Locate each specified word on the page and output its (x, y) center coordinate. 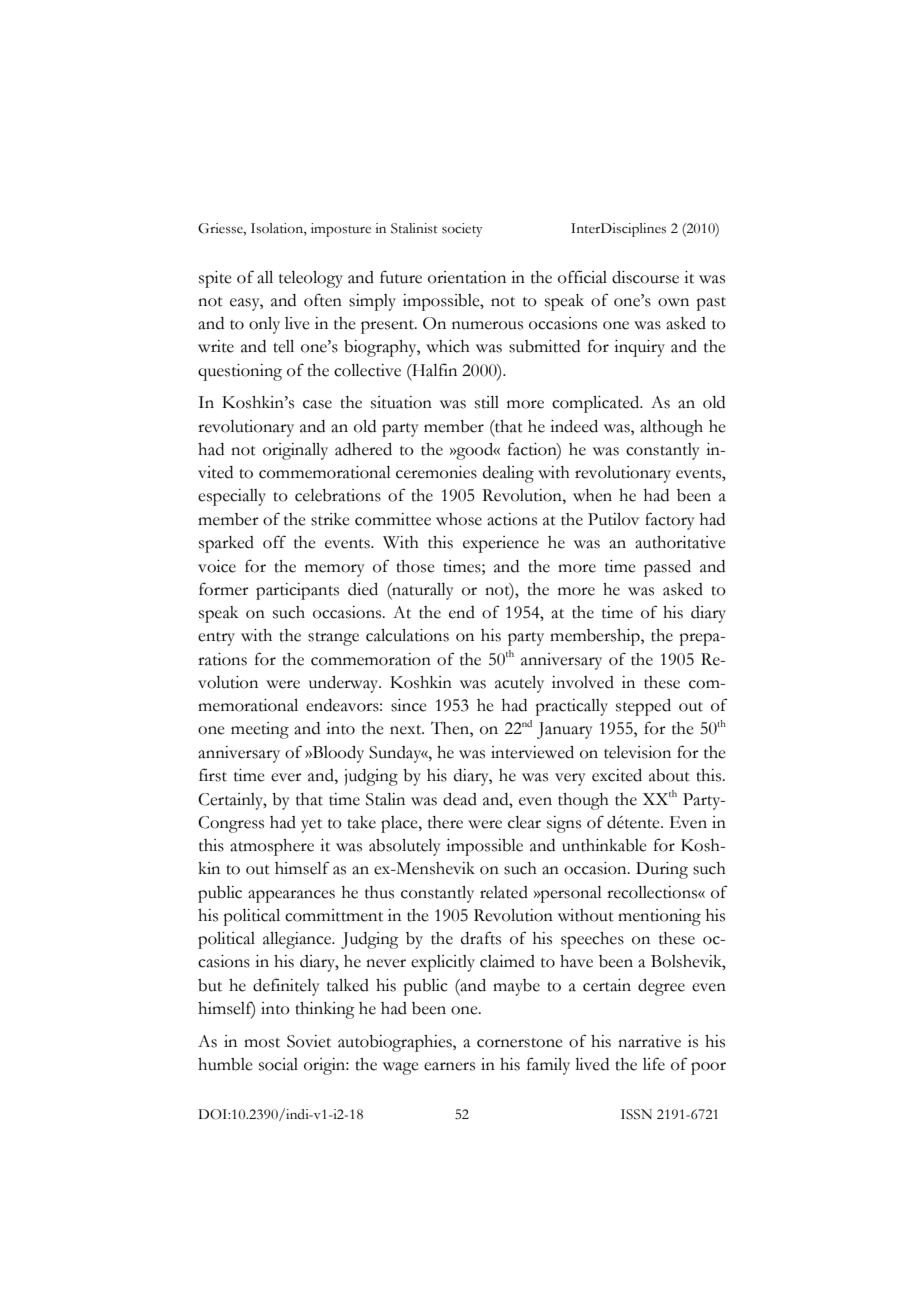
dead (460, 799)
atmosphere (272, 847)
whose (459, 519)
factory (670, 521)
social (278, 1064)
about (669, 775)
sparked (226, 544)
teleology (311, 279)
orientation (467, 277)
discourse (645, 277)
